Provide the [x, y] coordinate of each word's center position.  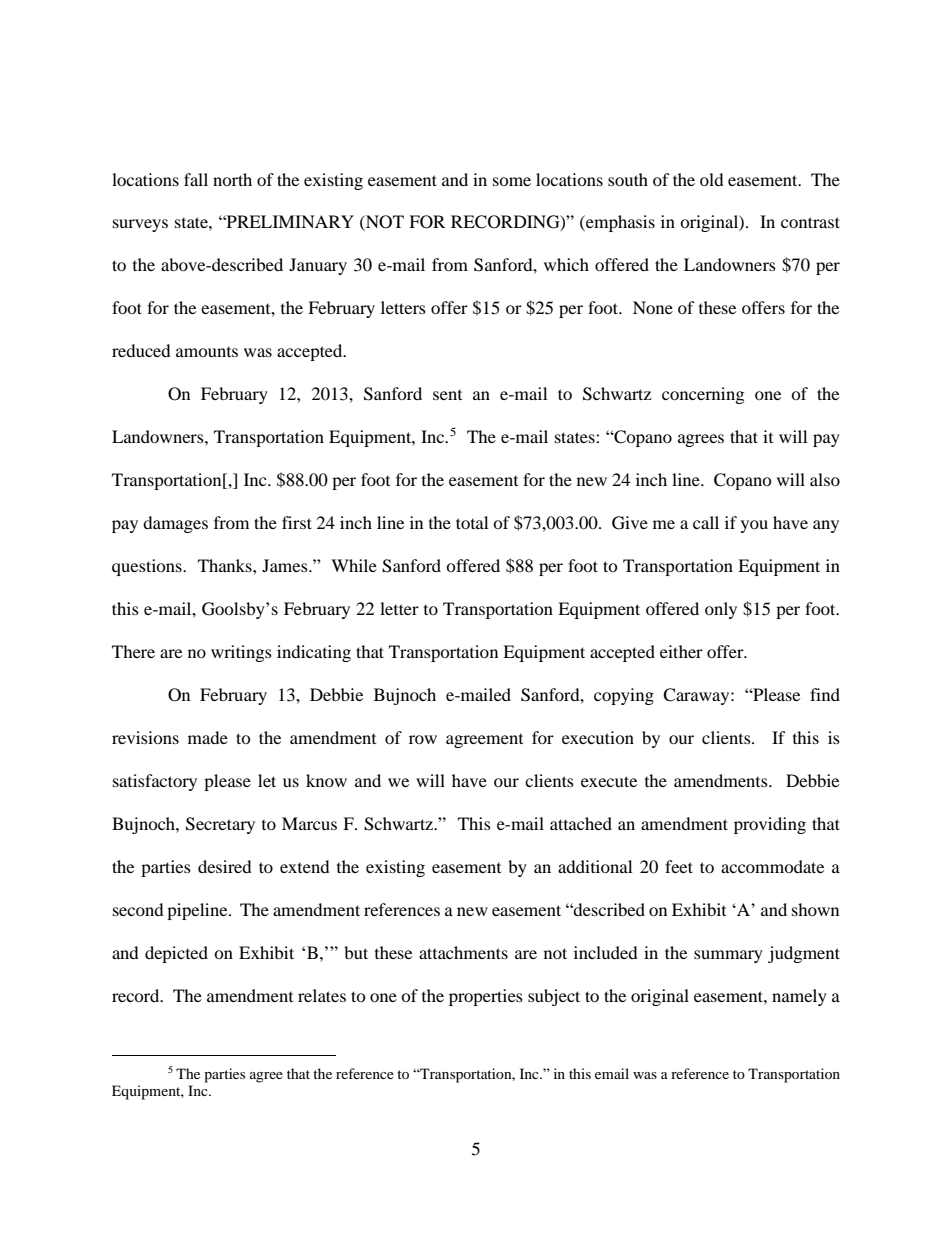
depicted [176, 954]
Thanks [226, 565]
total [472, 522]
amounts [207, 352]
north [232, 179]
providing [770, 825]
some [512, 181]
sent [447, 395]
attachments [463, 952]
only [721, 610]
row [423, 739]
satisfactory [155, 782]
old [712, 179]
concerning [703, 395]
